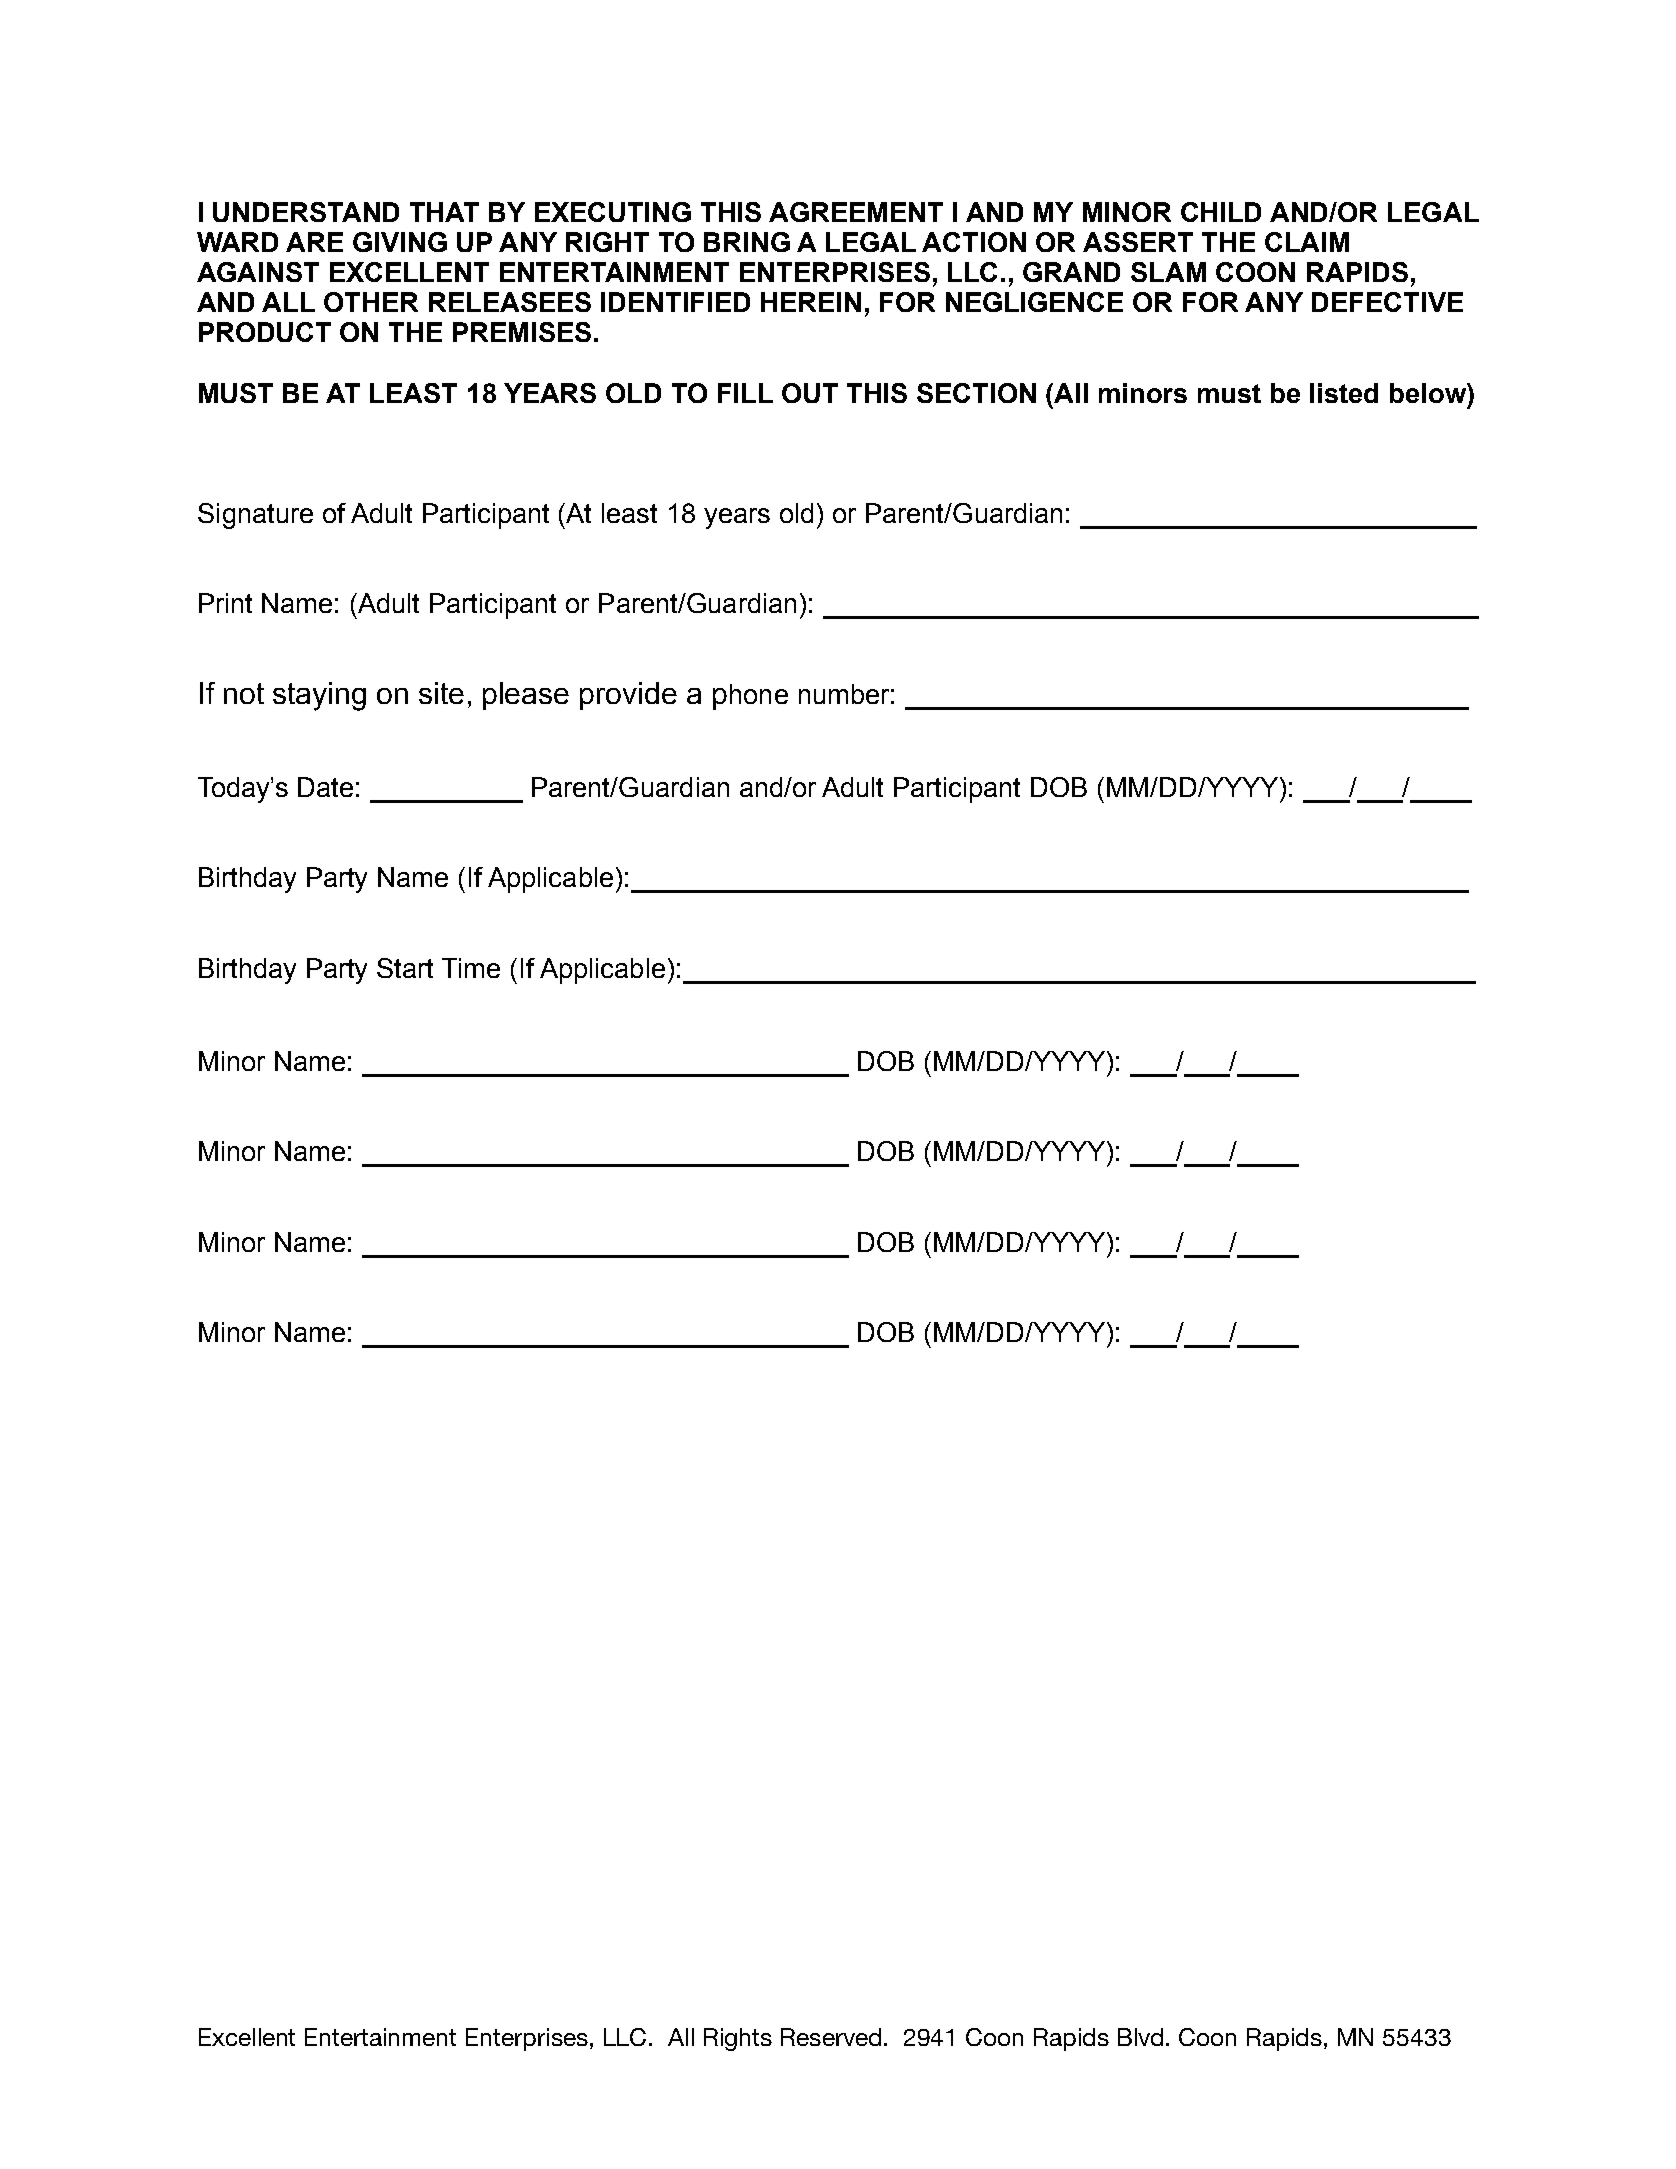 This screenshot has width=1676, height=2169. Describe the element at coordinates (471, 968) in the screenshot. I see `Time` at that location.
